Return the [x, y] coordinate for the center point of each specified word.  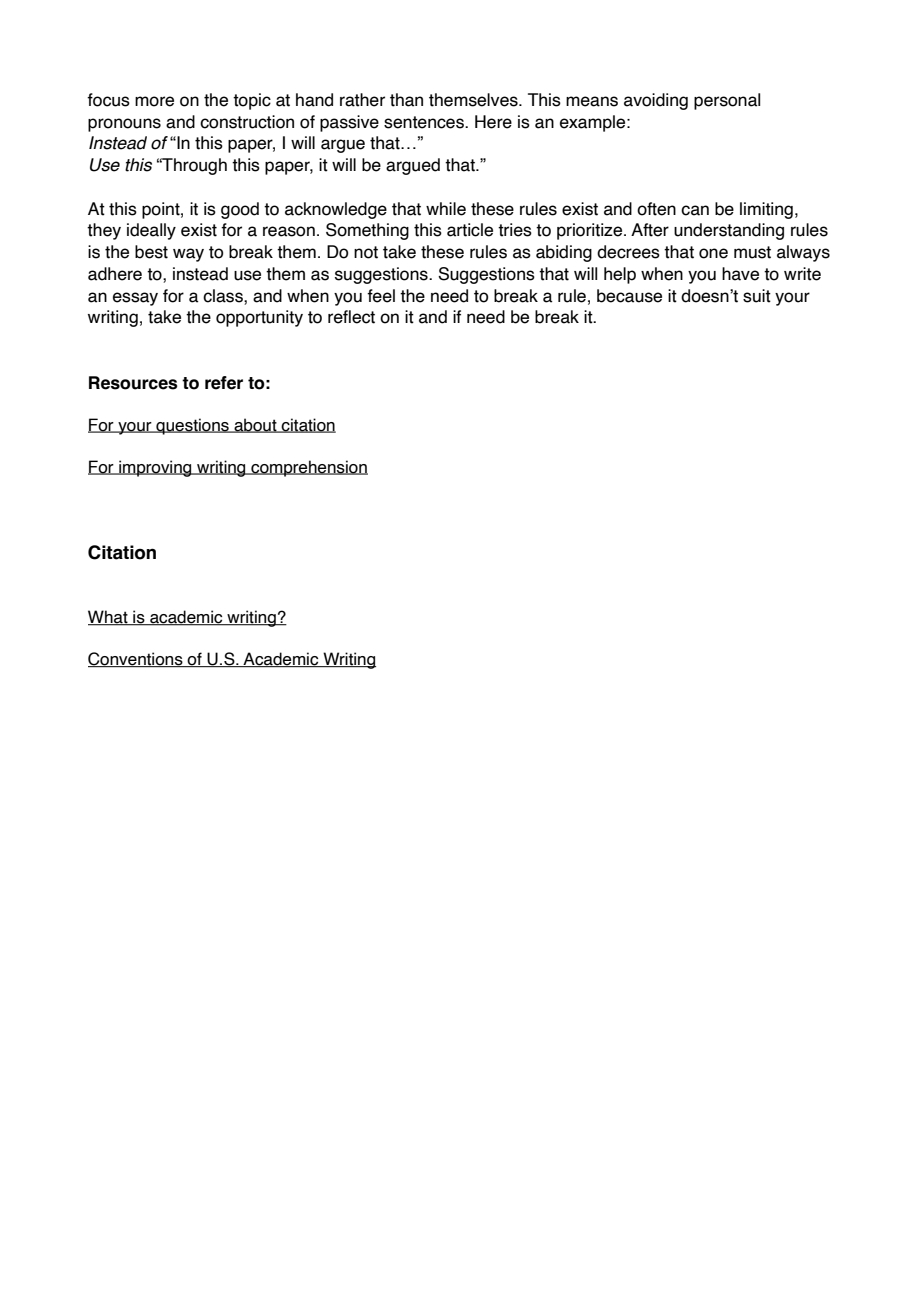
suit [757, 296]
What [109, 618]
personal [727, 101]
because [629, 296]
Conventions [136, 659]
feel [381, 296]
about [255, 425]
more [154, 101]
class [224, 296]
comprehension [308, 468]
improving [155, 468]
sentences [425, 122]
